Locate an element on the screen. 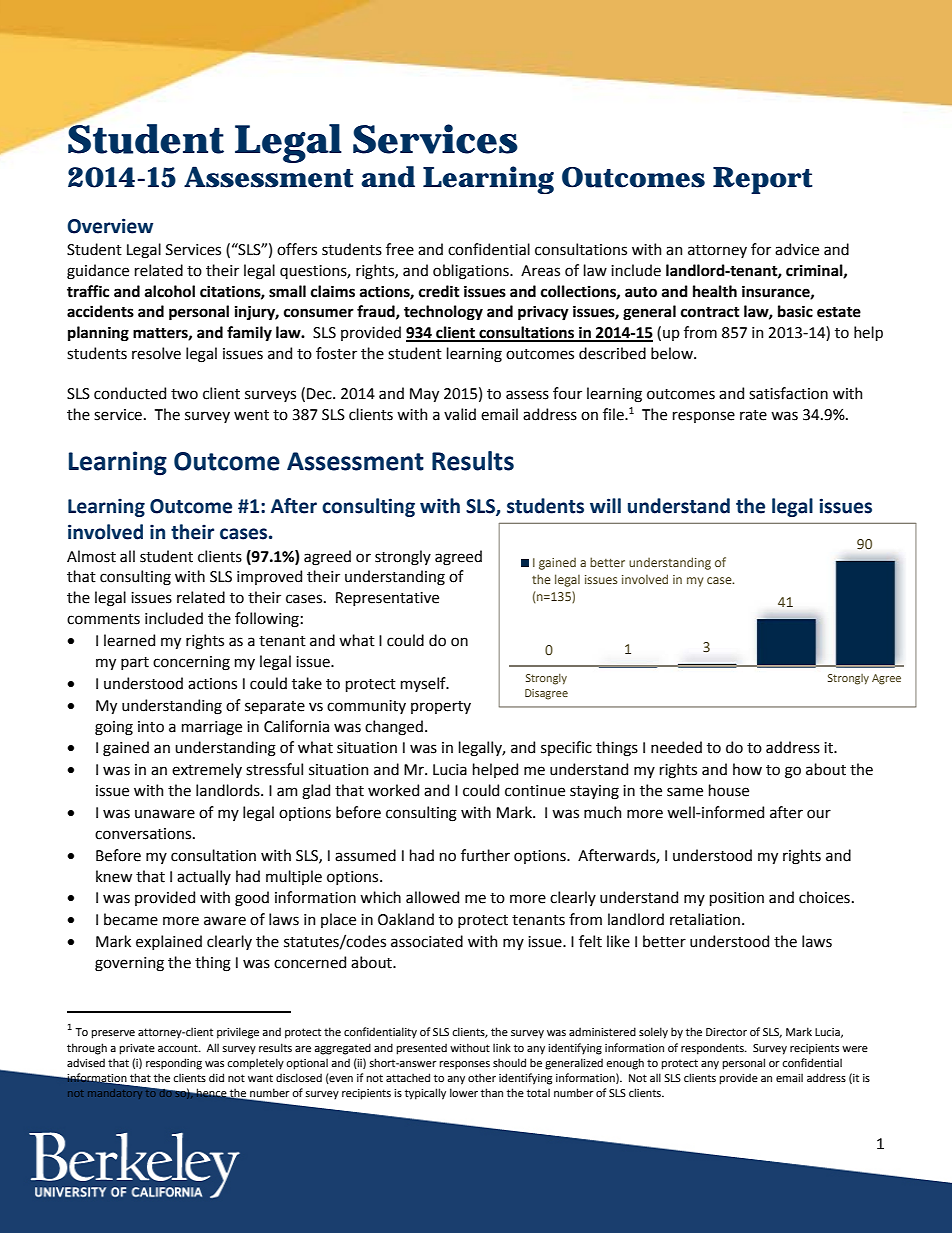  two is located at coordinates (184, 394).
